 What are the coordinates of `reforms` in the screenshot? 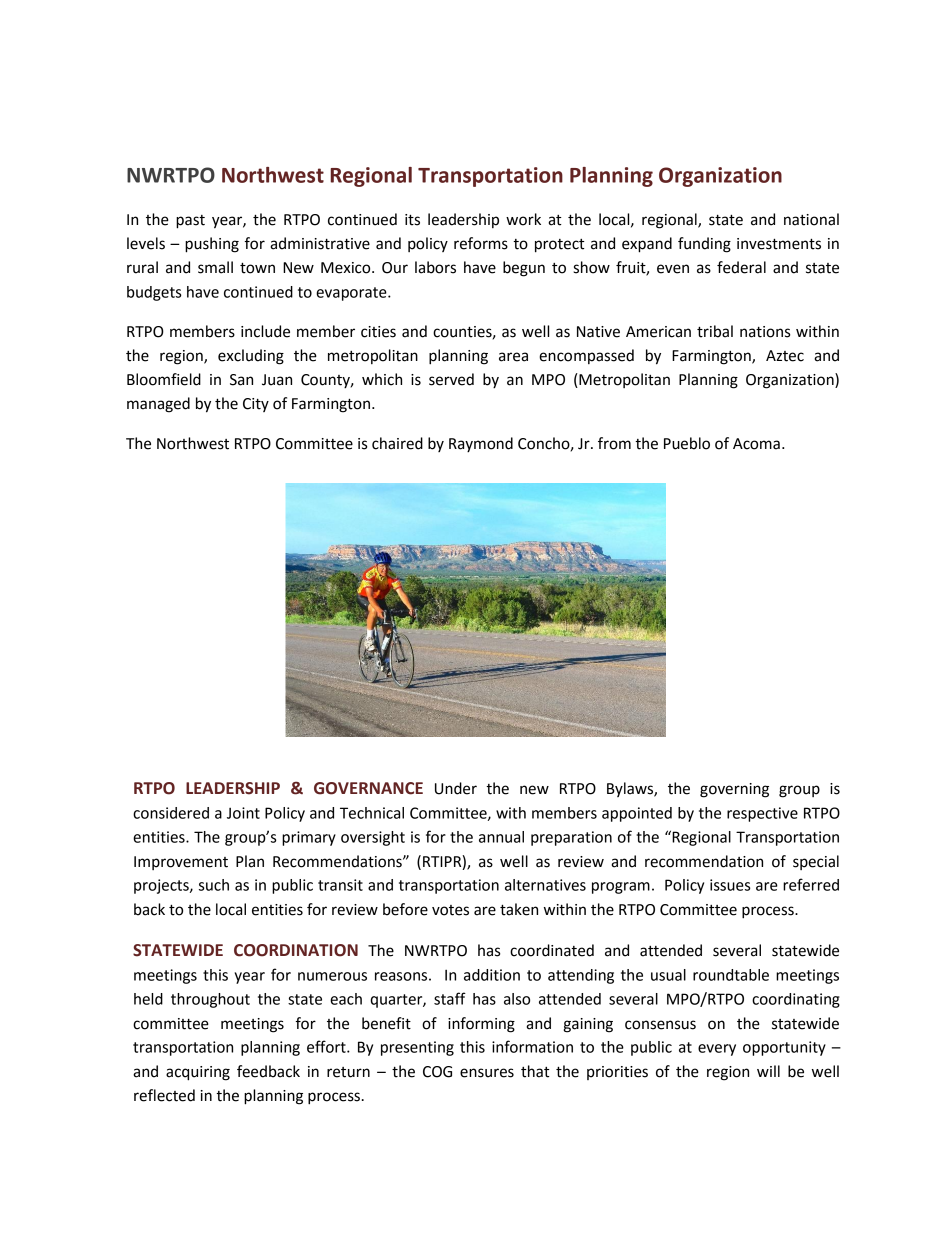 It's located at (481, 243).
